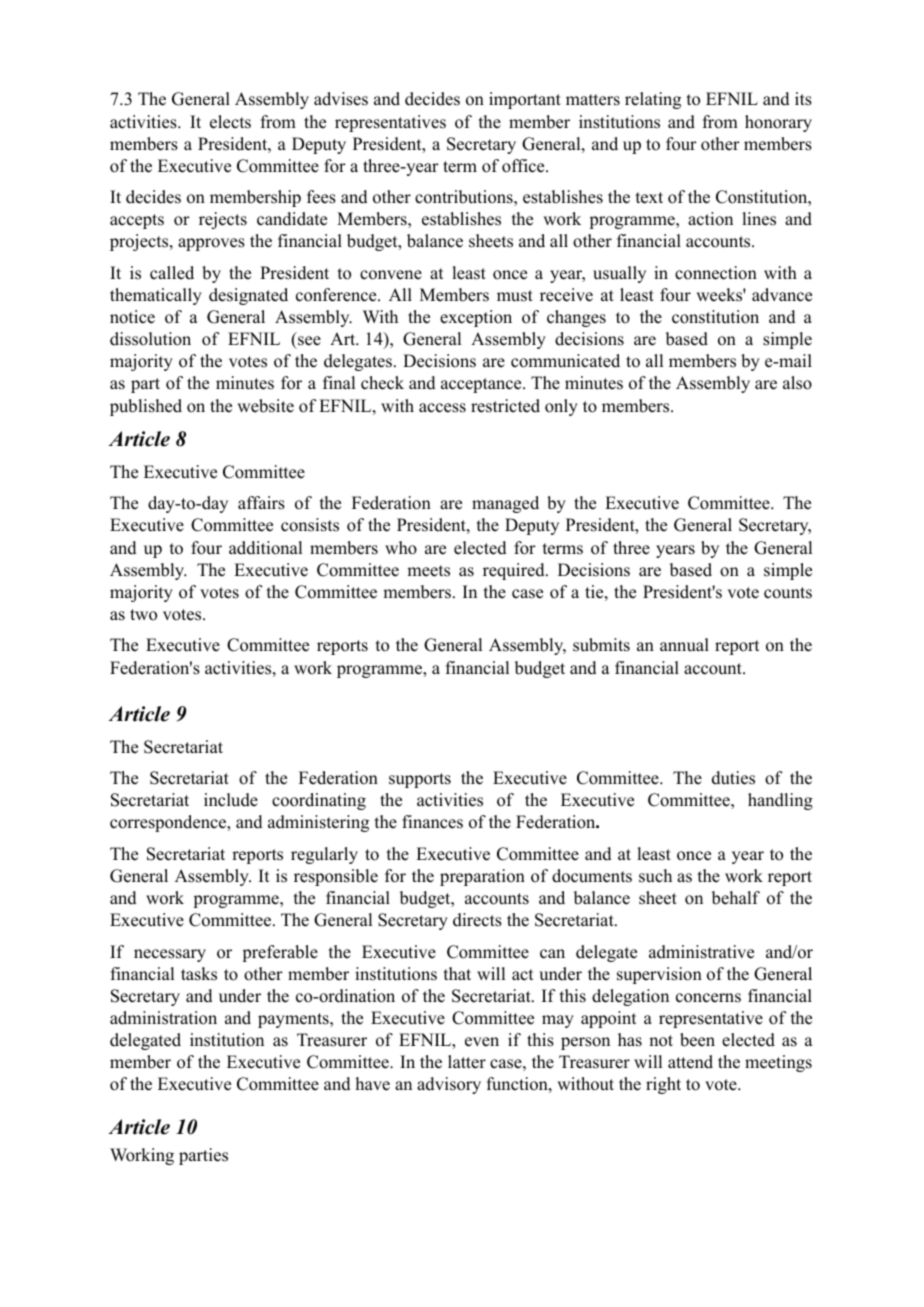 The image size is (924, 1307). Describe the element at coordinates (525, 100) in the document. I see `important` at that location.
